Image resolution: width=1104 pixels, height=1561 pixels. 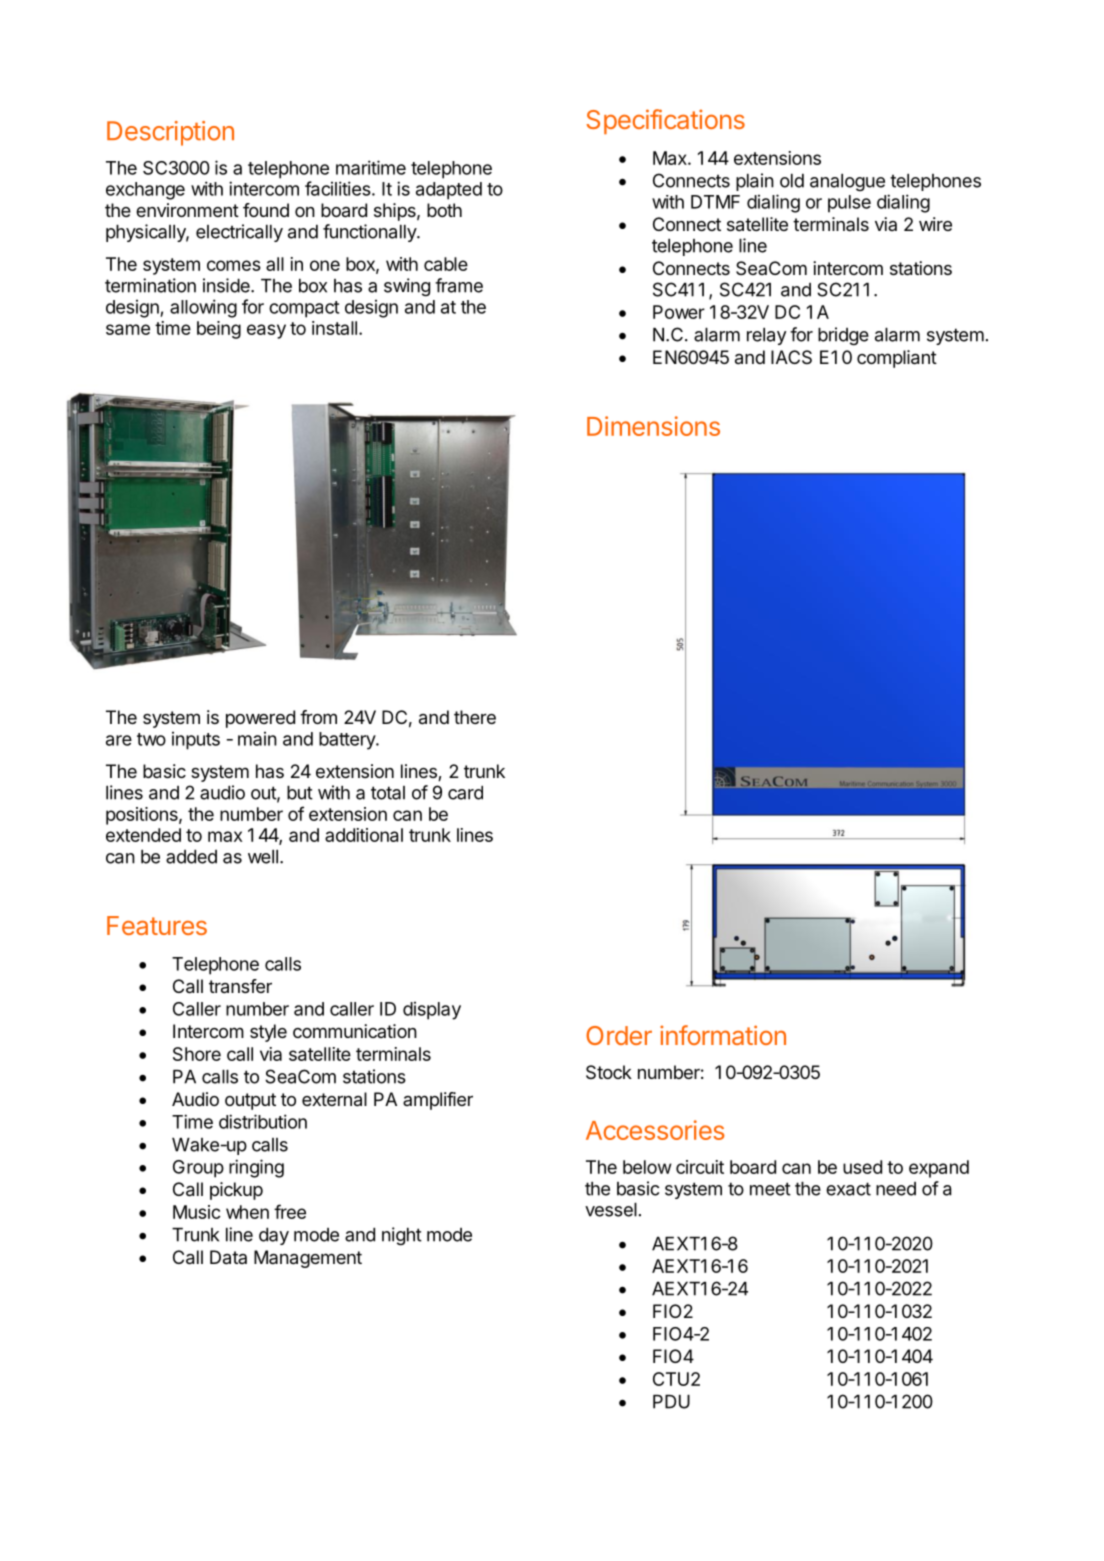 What do you see at coordinates (723, 1035) in the screenshot?
I see `information` at bounding box center [723, 1035].
